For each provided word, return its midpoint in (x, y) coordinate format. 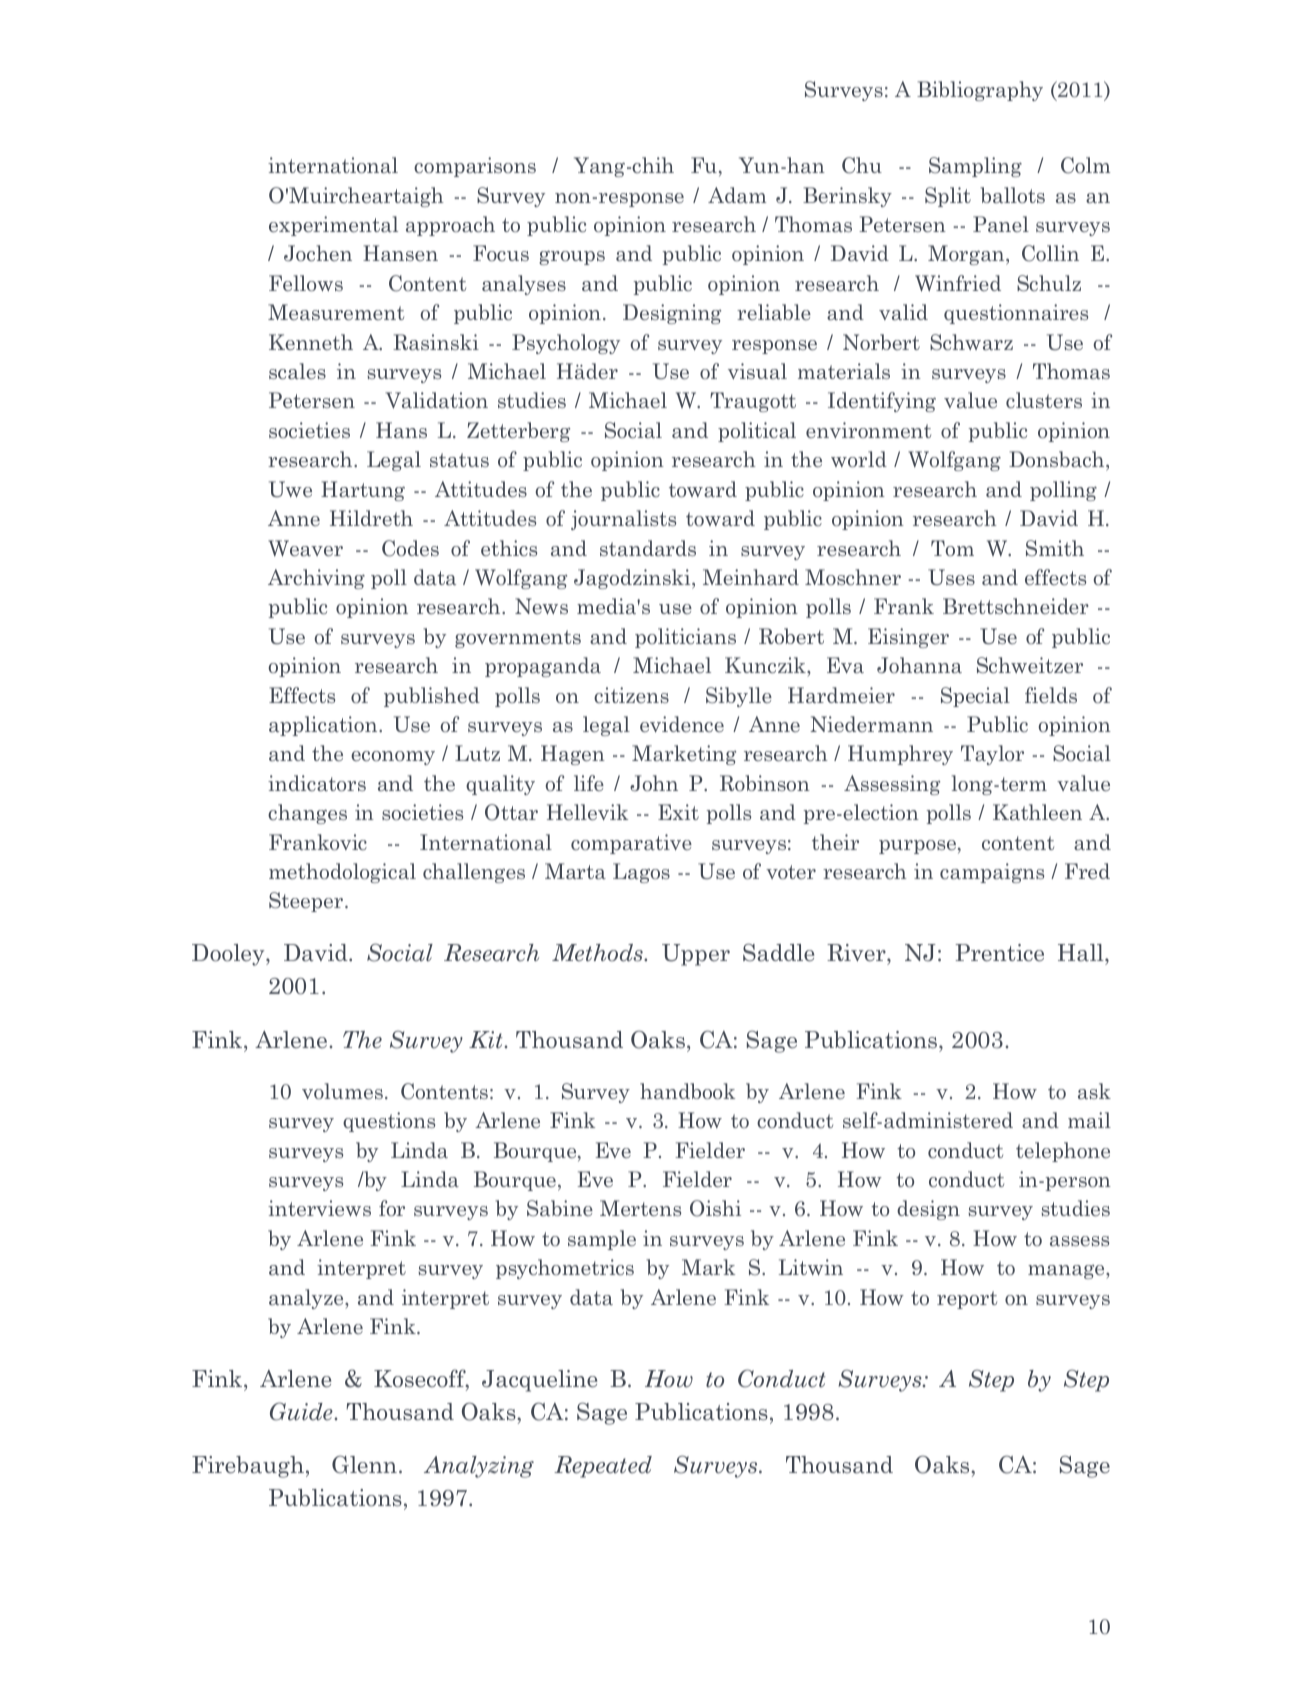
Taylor (992, 755)
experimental (333, 226)
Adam (737, 195)
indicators (317, 783)
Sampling (975, 167)
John (654, 783)
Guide (302, 1411)
